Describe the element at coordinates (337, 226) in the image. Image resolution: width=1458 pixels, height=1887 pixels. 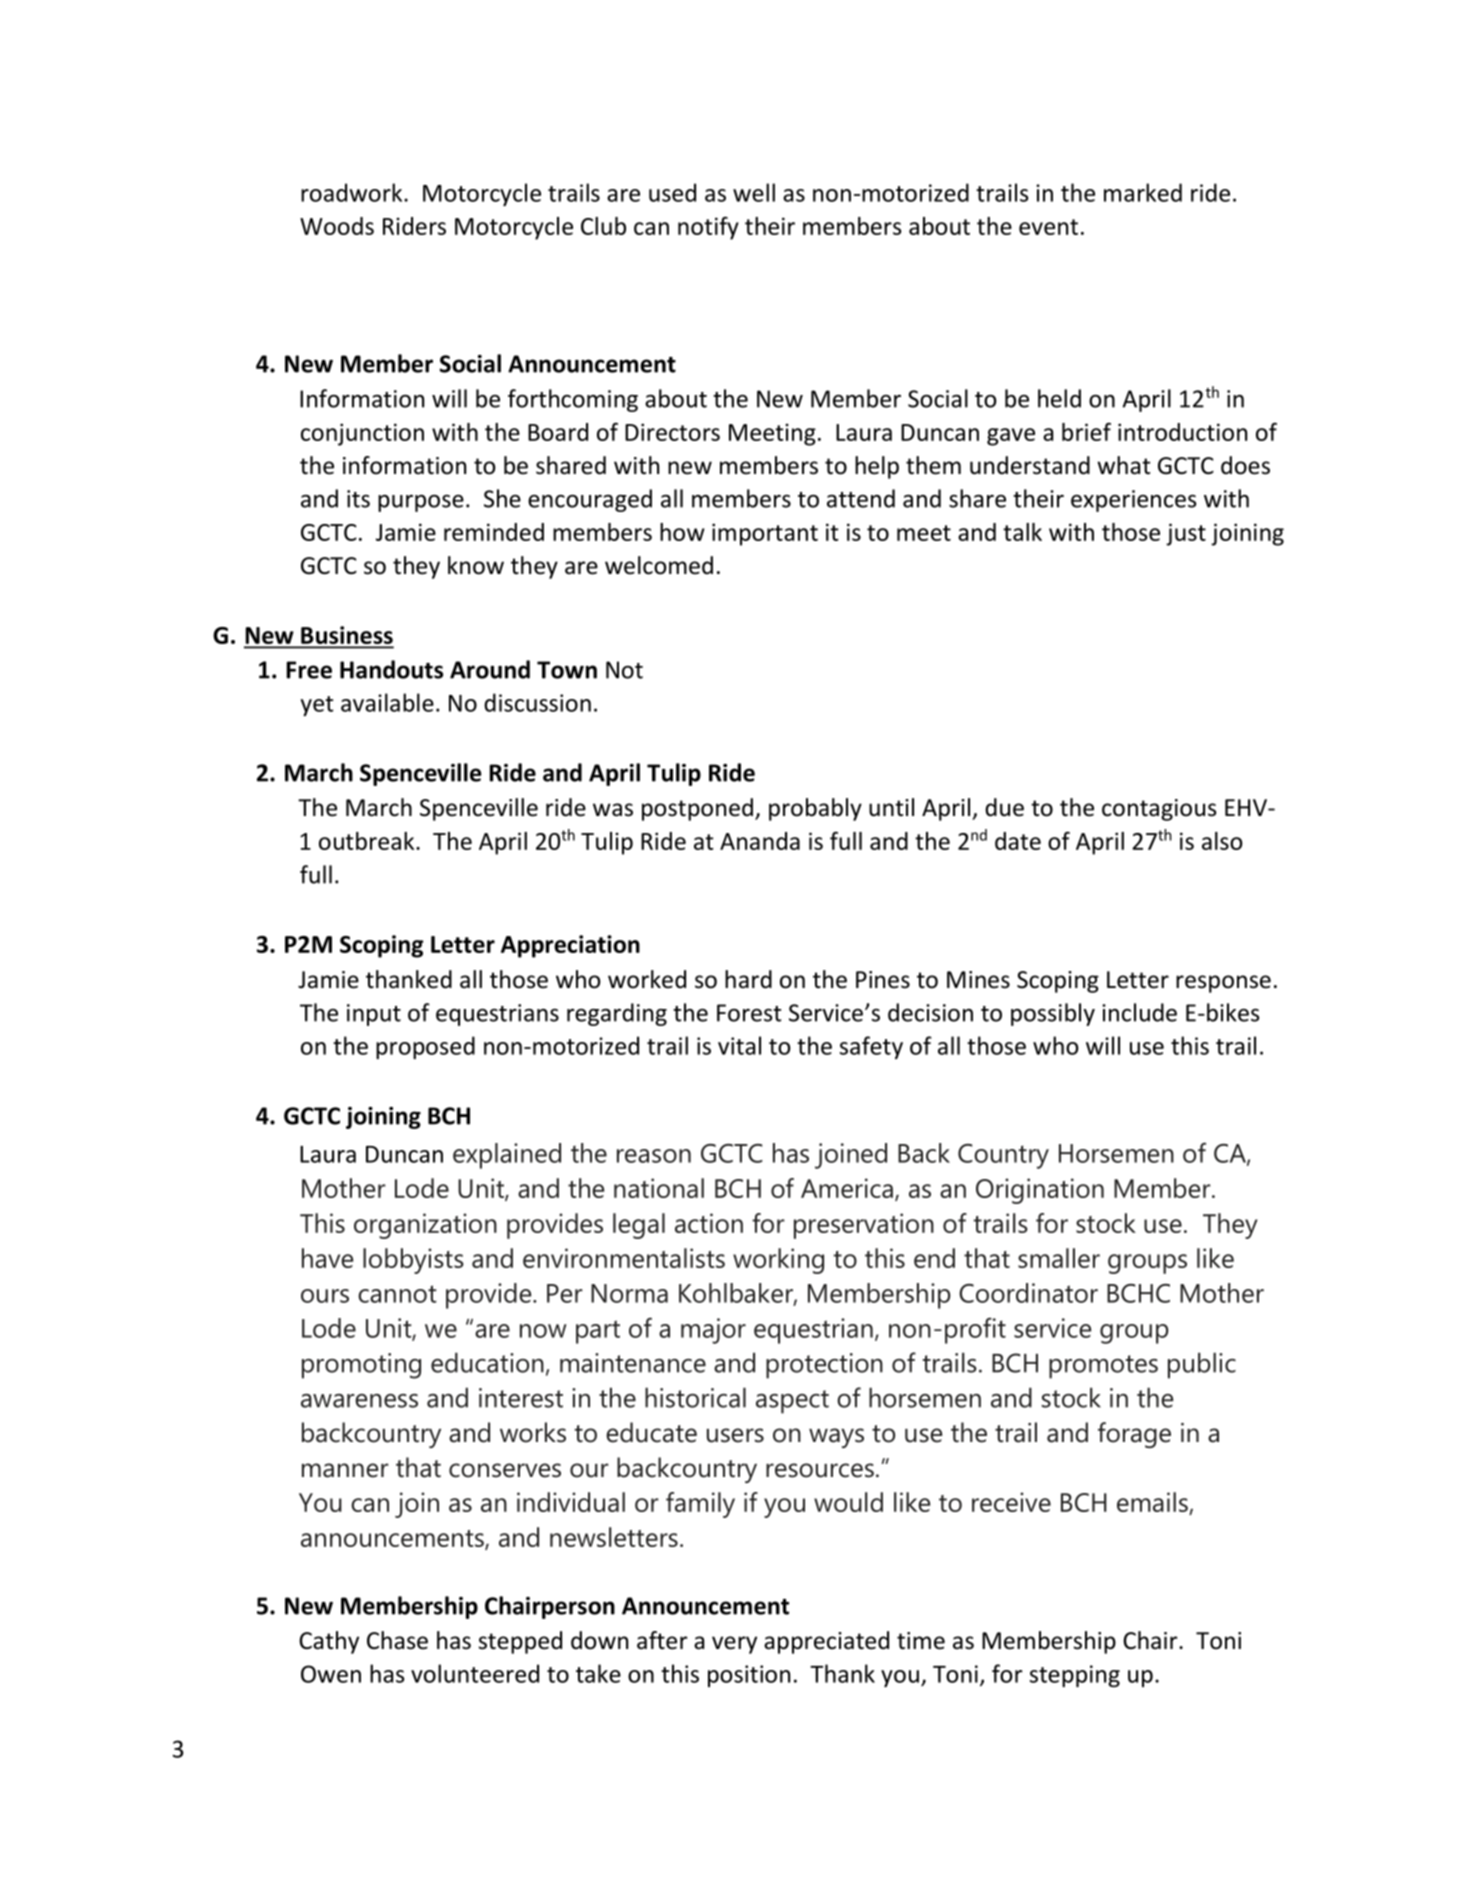
I see `Woods` at that location.
